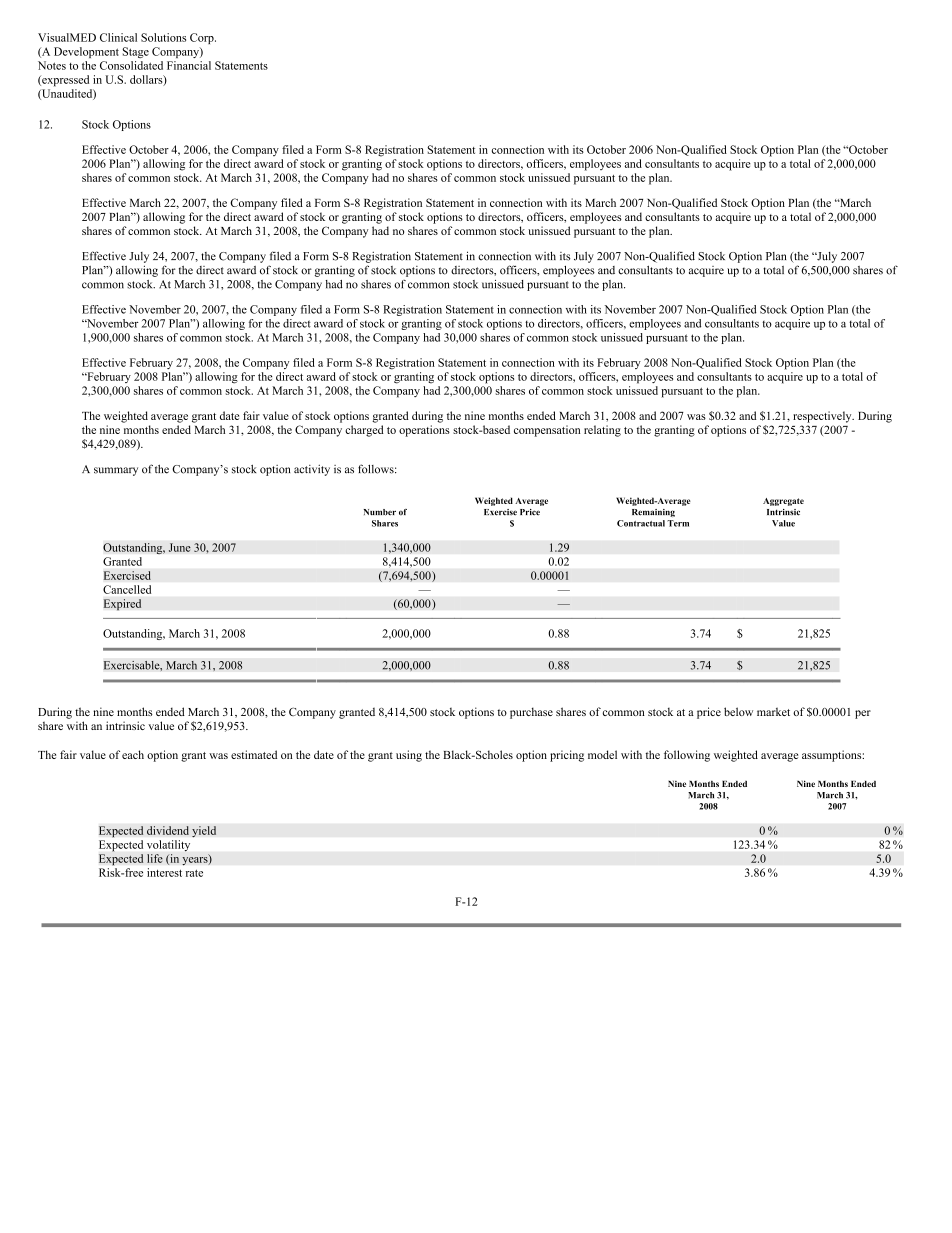  I want to click on operations, so click(424, 431).
